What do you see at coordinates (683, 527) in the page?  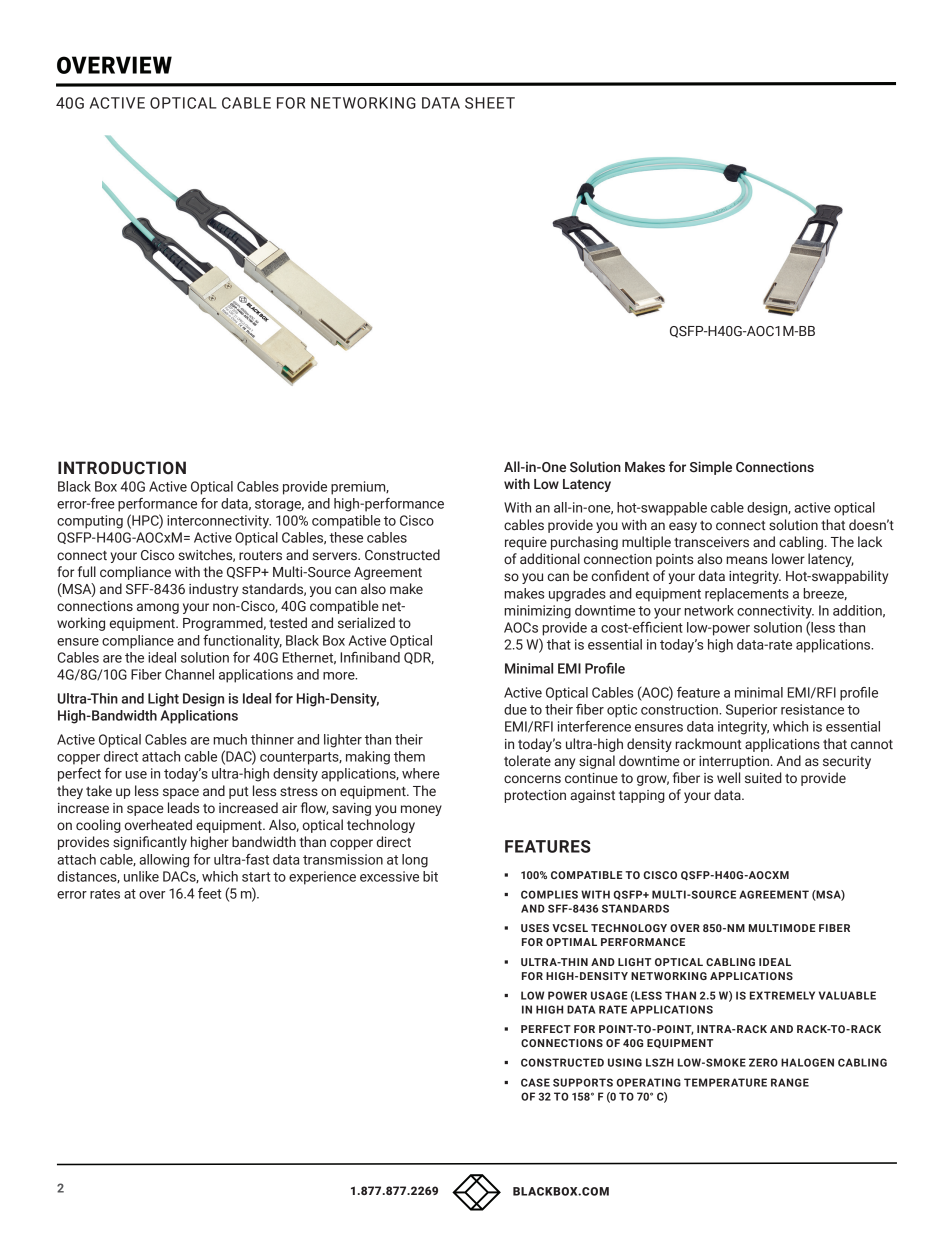 I see `easy` at bounding box center [683, 527].
